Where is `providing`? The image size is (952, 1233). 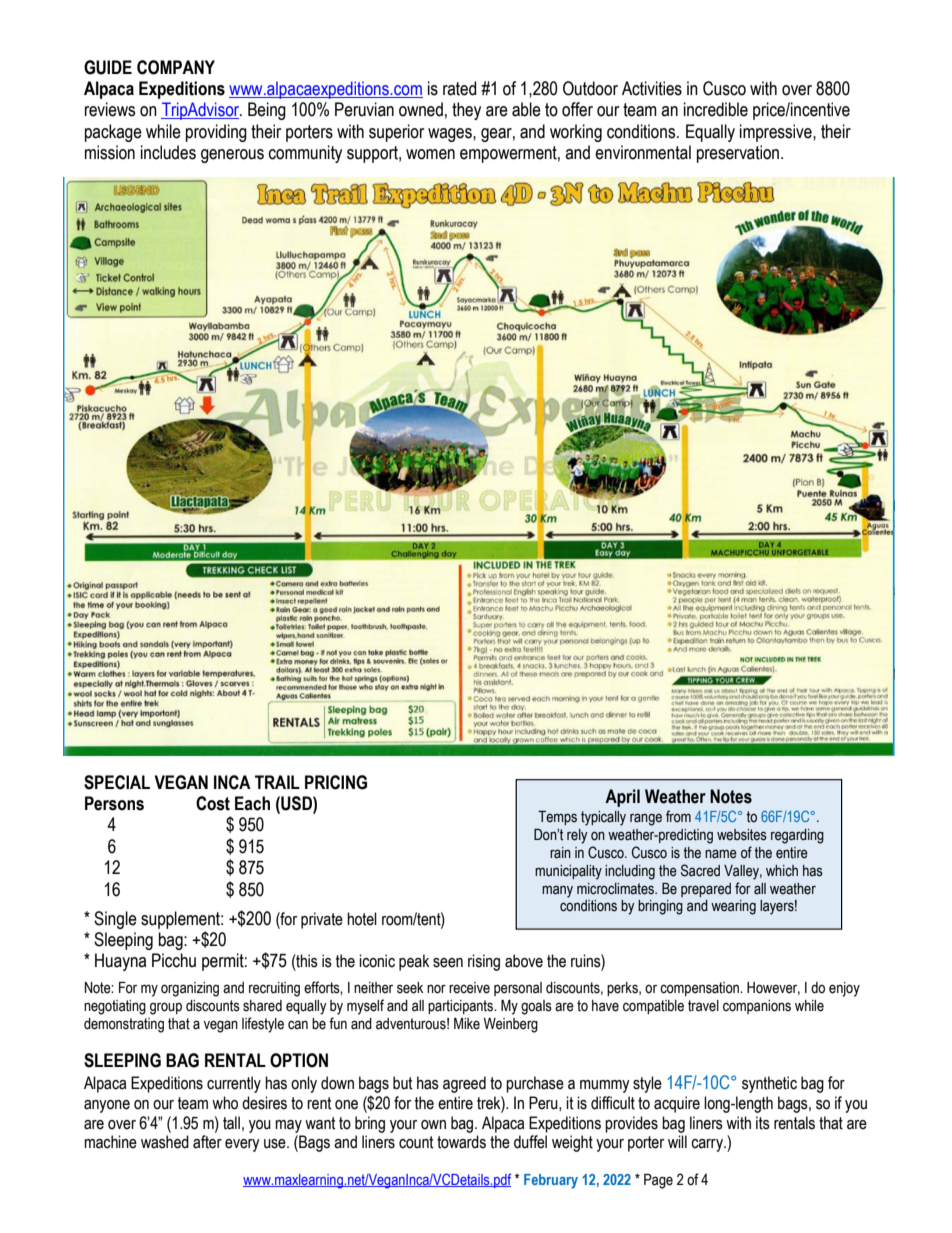
providing is located at coordinates (216, 133).
